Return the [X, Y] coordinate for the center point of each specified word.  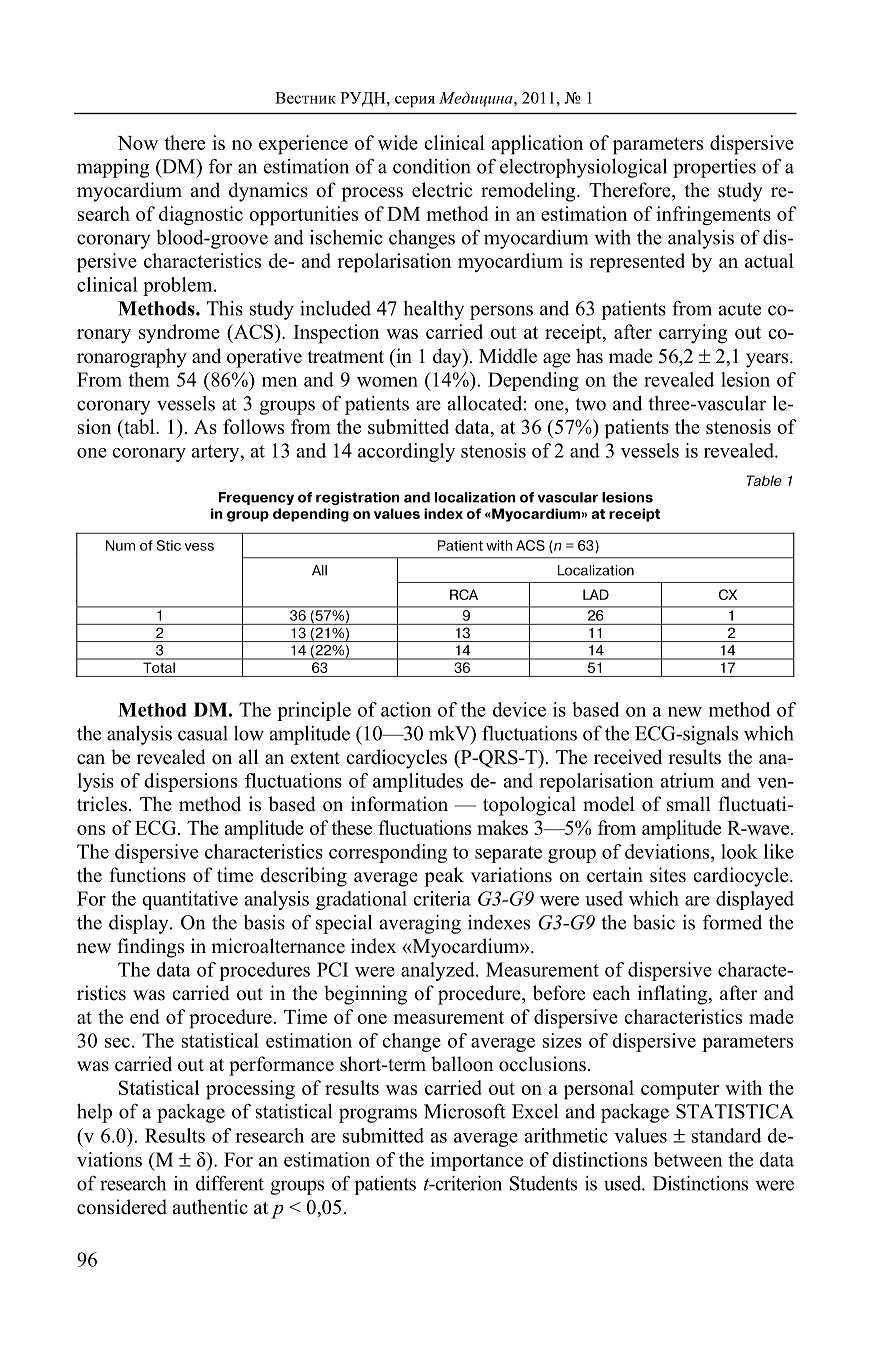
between [688, 1159]
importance [476, 1161]
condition [432, 166]
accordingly [406, 452]
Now [138, 143]
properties [714, 168]
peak [444, 877]
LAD [596, 594]
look [739, 851]
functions [148, 875]
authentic [210, 1207]
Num [120, 545]
